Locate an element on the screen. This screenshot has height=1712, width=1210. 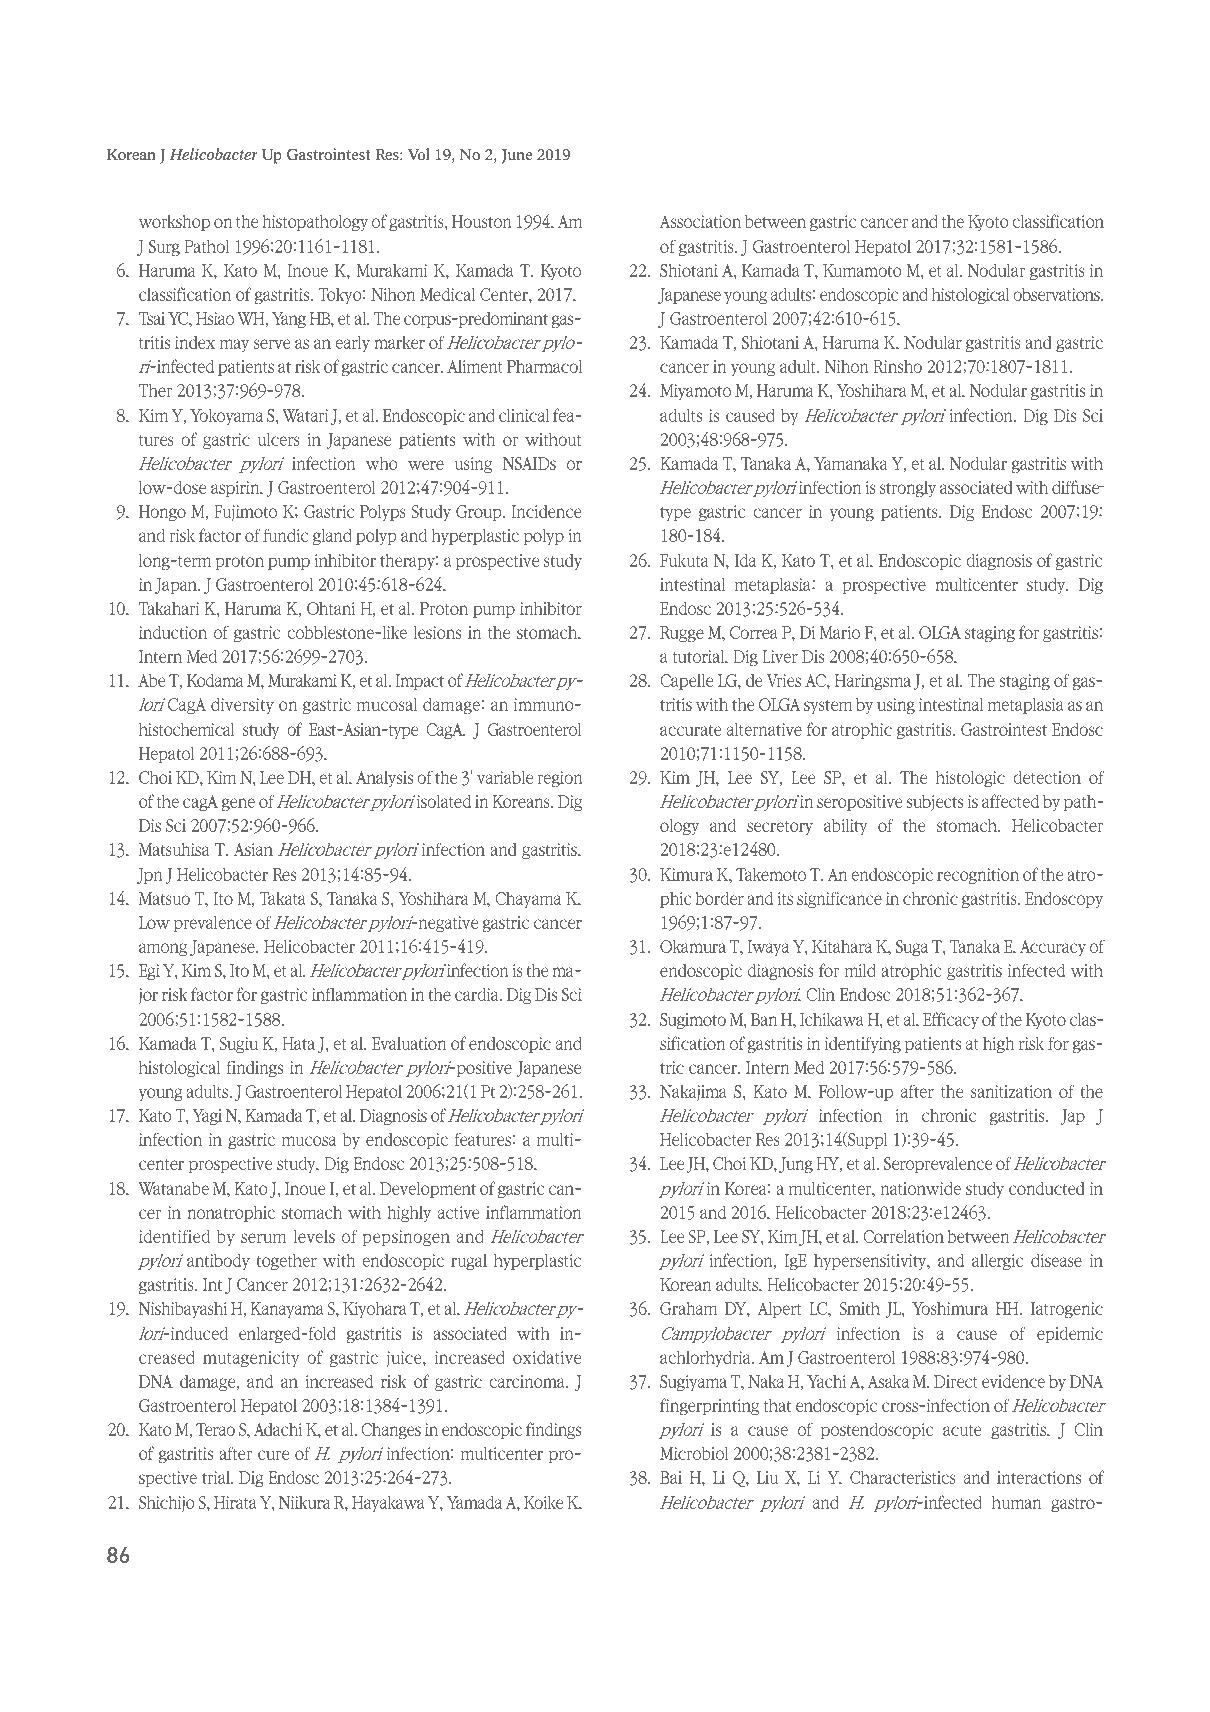
Association is located at coordinates (700, 221).
